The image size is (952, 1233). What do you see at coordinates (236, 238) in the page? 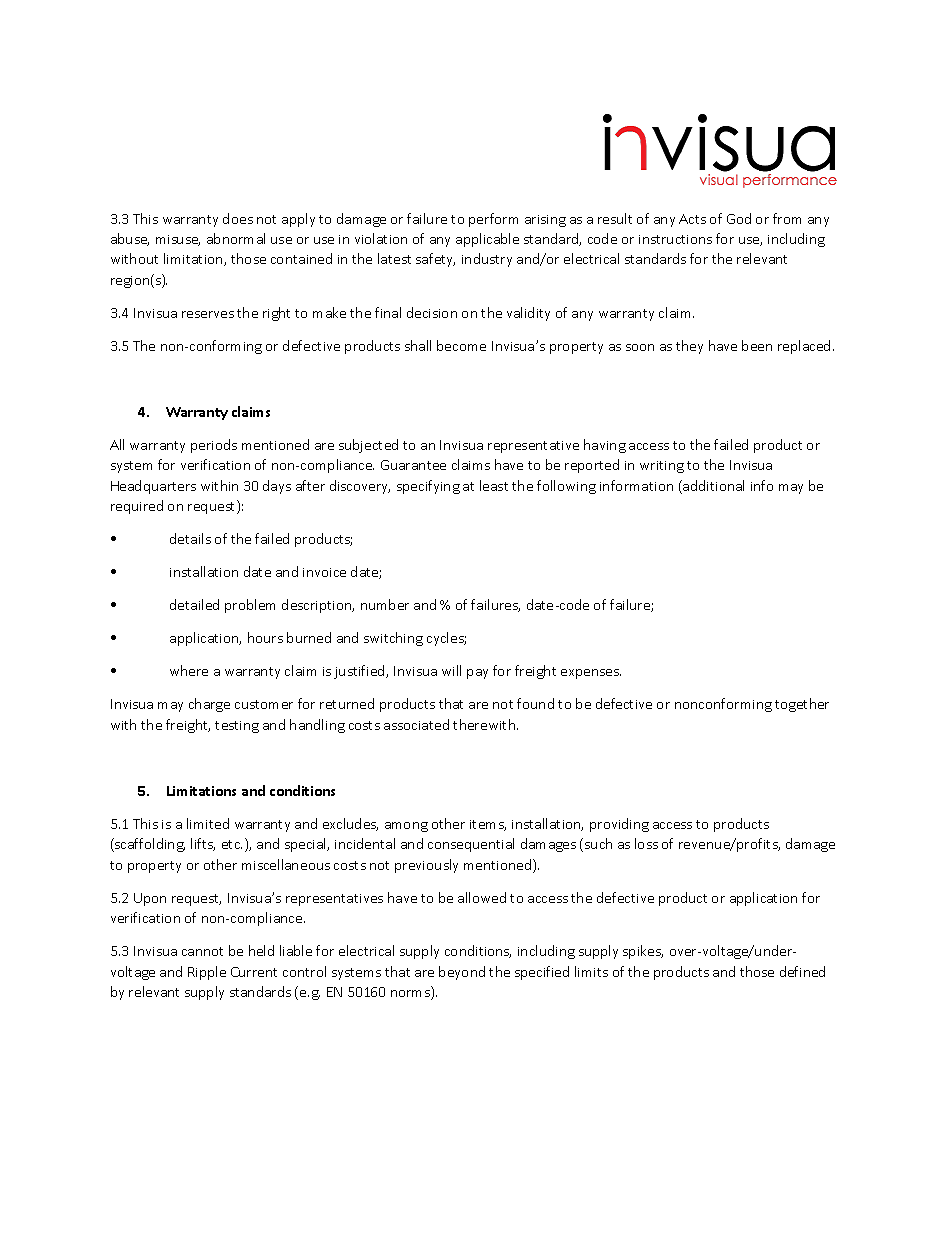
I see `abnormal` at bounding box center [236, 238].
